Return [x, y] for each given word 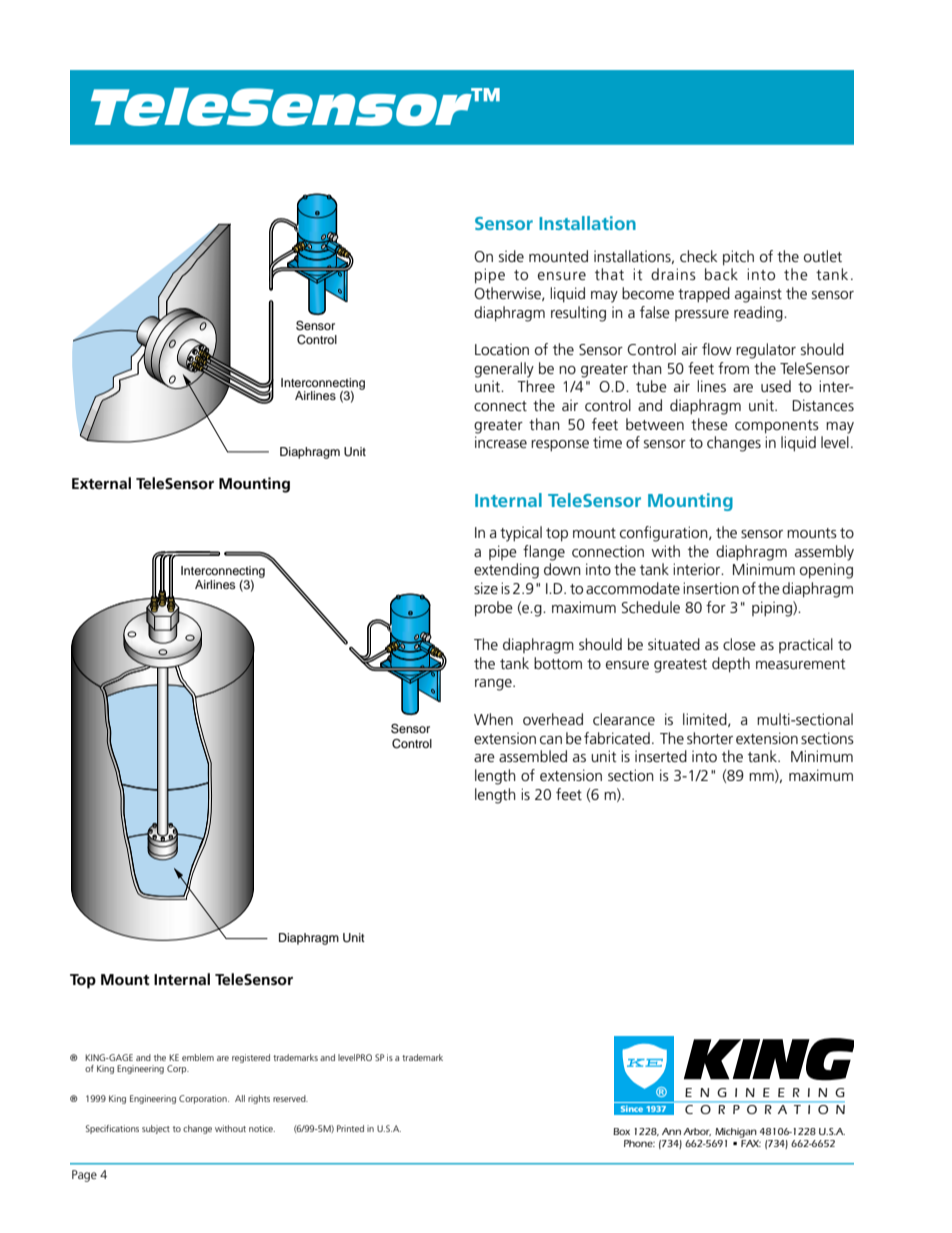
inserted [661, 756]
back [721, 274]
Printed [350, 1128]
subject [156, 1129]
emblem [198, 1057]
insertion [711, 588]
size [486, 588]
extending [506, 571]
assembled [533, 756]
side [511, 256]
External [101, 483]
